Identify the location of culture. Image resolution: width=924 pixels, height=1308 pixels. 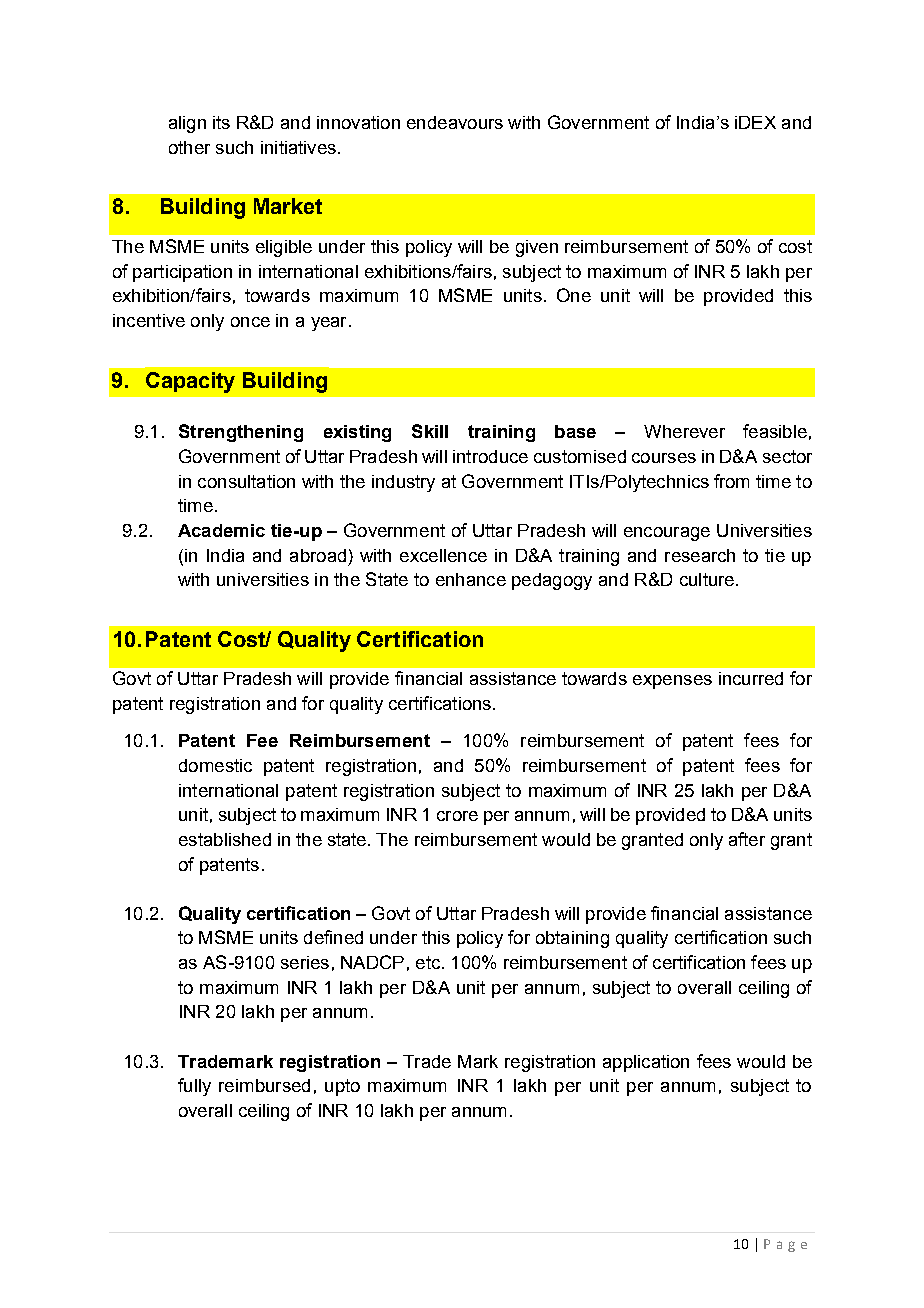
(707, 579).
